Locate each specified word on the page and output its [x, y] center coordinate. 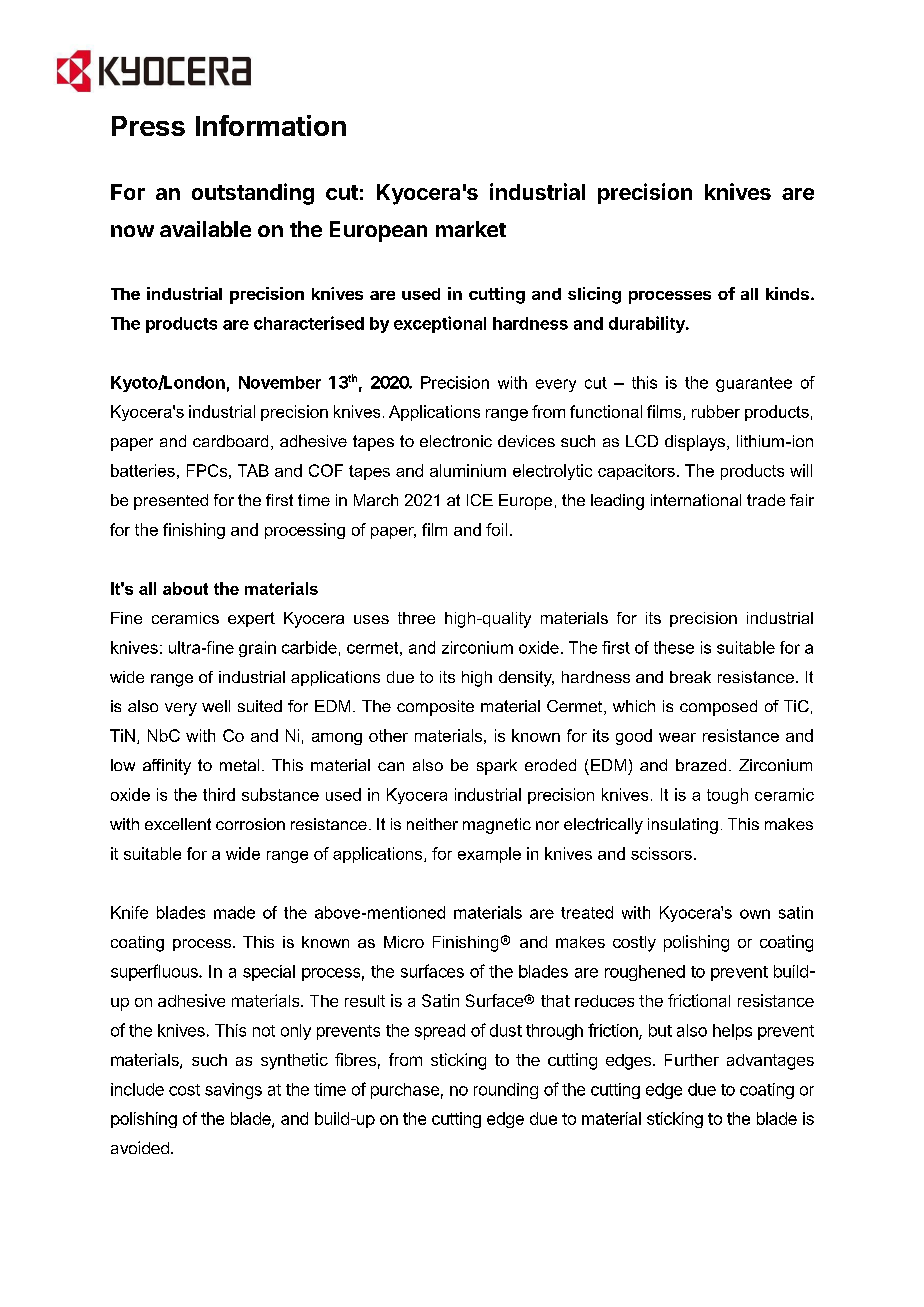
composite [435, 708]
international [696, 500]
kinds [787, 293]
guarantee [754, 384]
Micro [404, 942]
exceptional [440, 324]
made [234, 912]
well [216, 706]
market [471, 229]
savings [233, 1091]
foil [496, 529]
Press [148, 126]
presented [171, 502]
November [280, 382]
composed [718, 708]
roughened [645, 973]
